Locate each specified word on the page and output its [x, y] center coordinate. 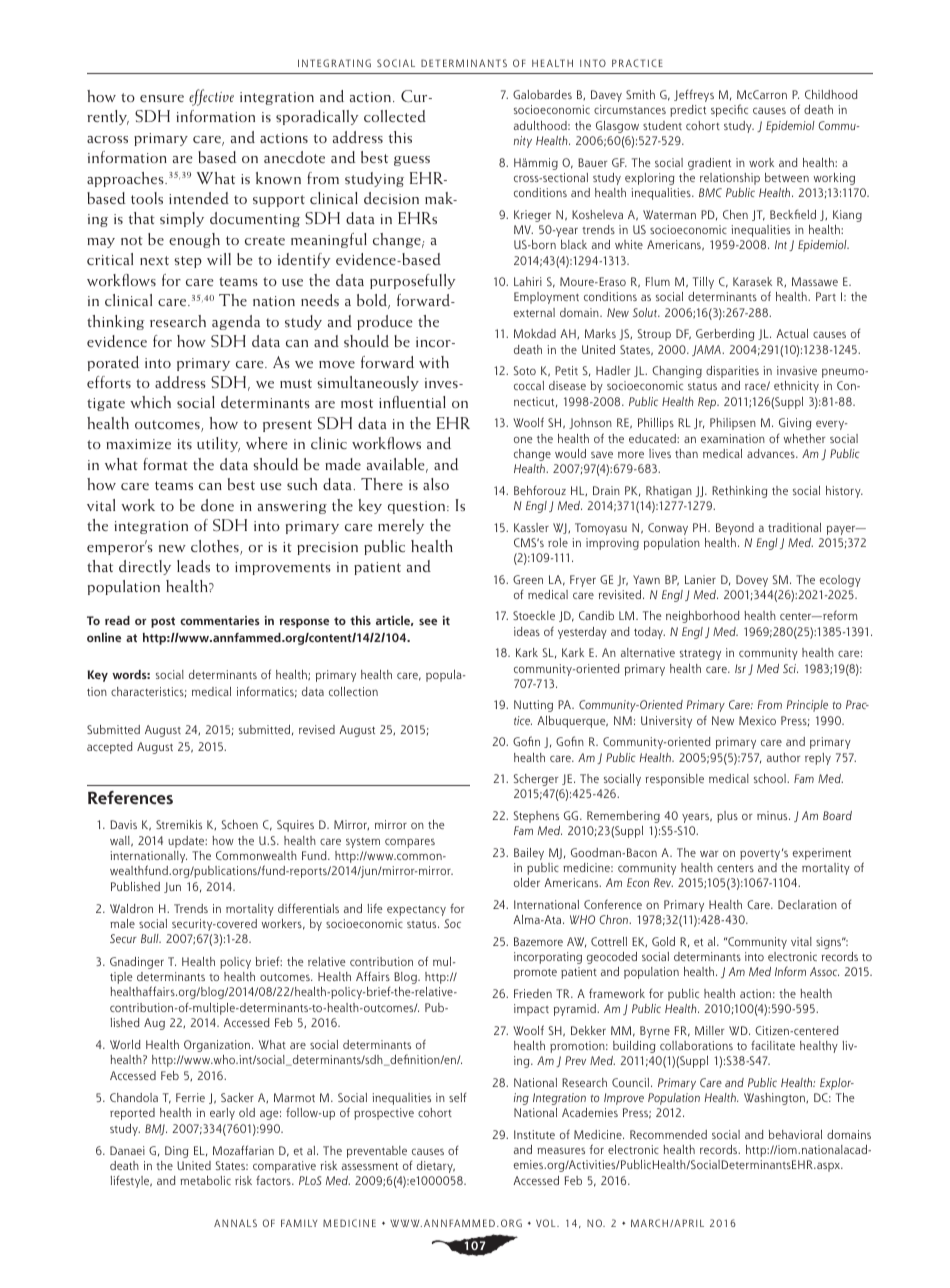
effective [211, 97]
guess [412, 161]
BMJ [156, 1129]
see [428, 622]
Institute [534, 1134]
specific [729, 110]
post [163, 622]
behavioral [795, 1134]
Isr [740, 668]
